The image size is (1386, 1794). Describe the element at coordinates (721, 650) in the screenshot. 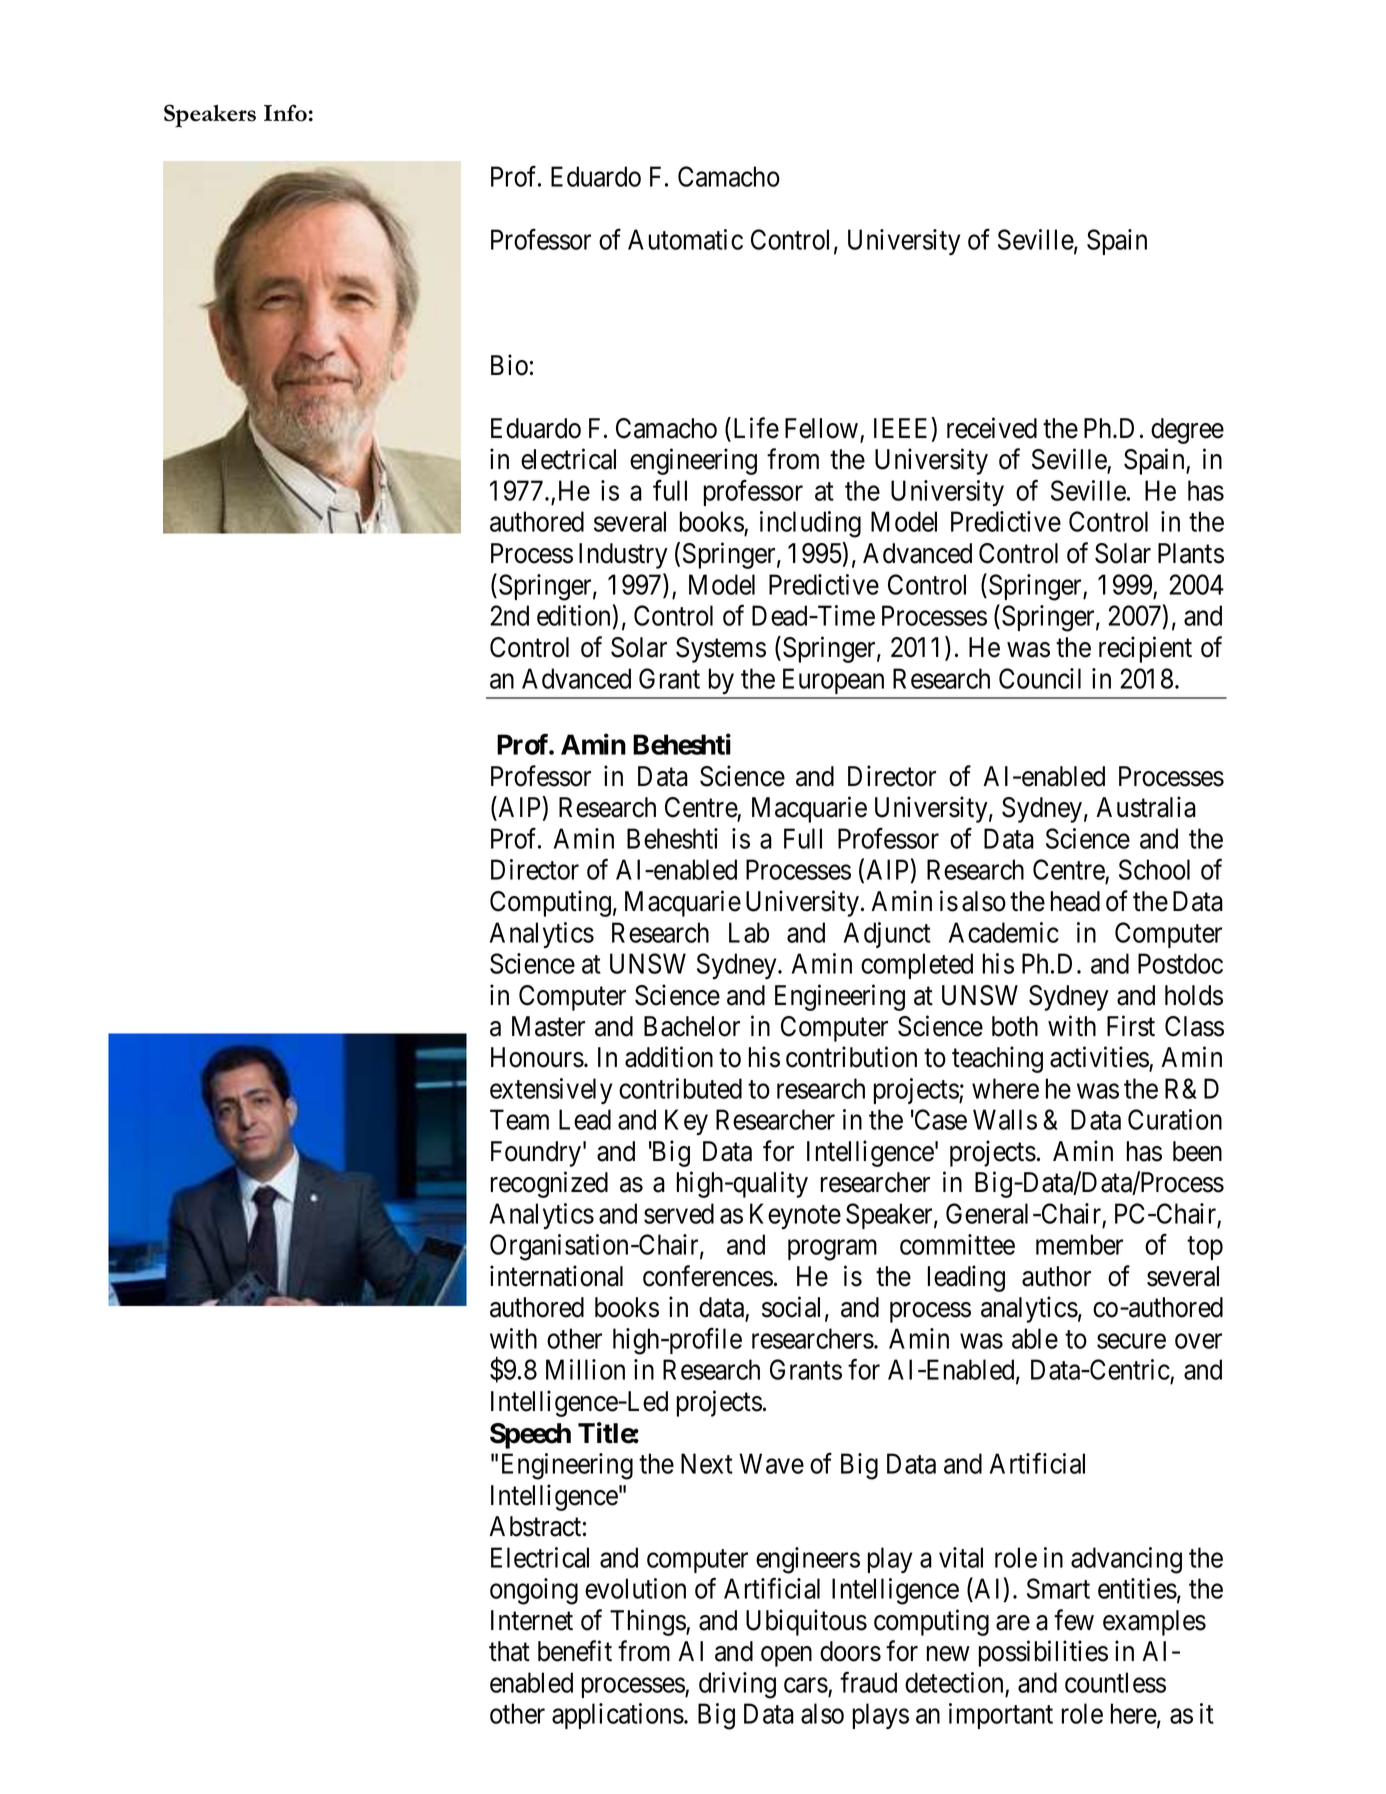

I see `Systems` at that location.
